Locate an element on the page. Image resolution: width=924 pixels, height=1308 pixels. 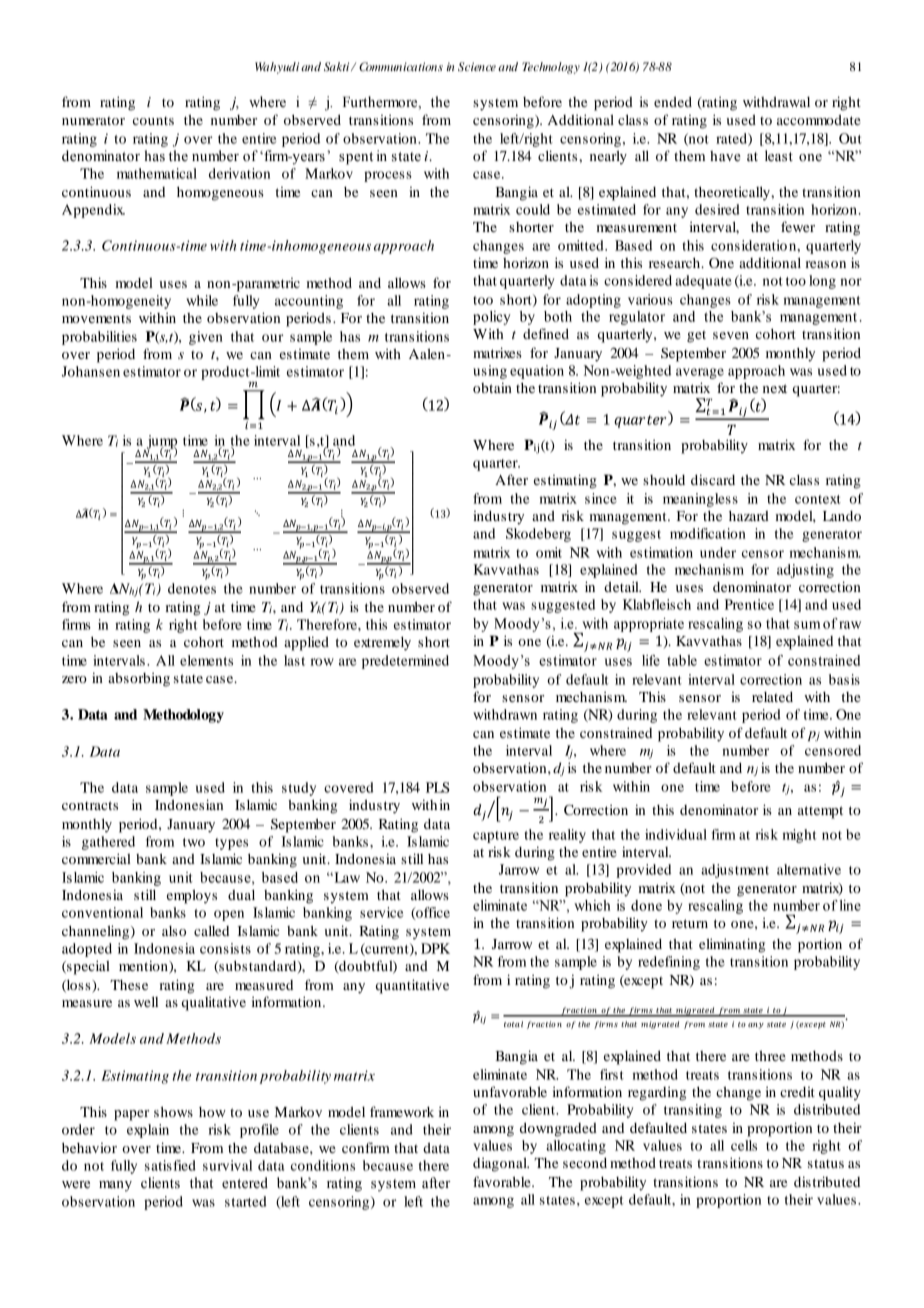
diagonal is located at coordinates (501, 1164).
